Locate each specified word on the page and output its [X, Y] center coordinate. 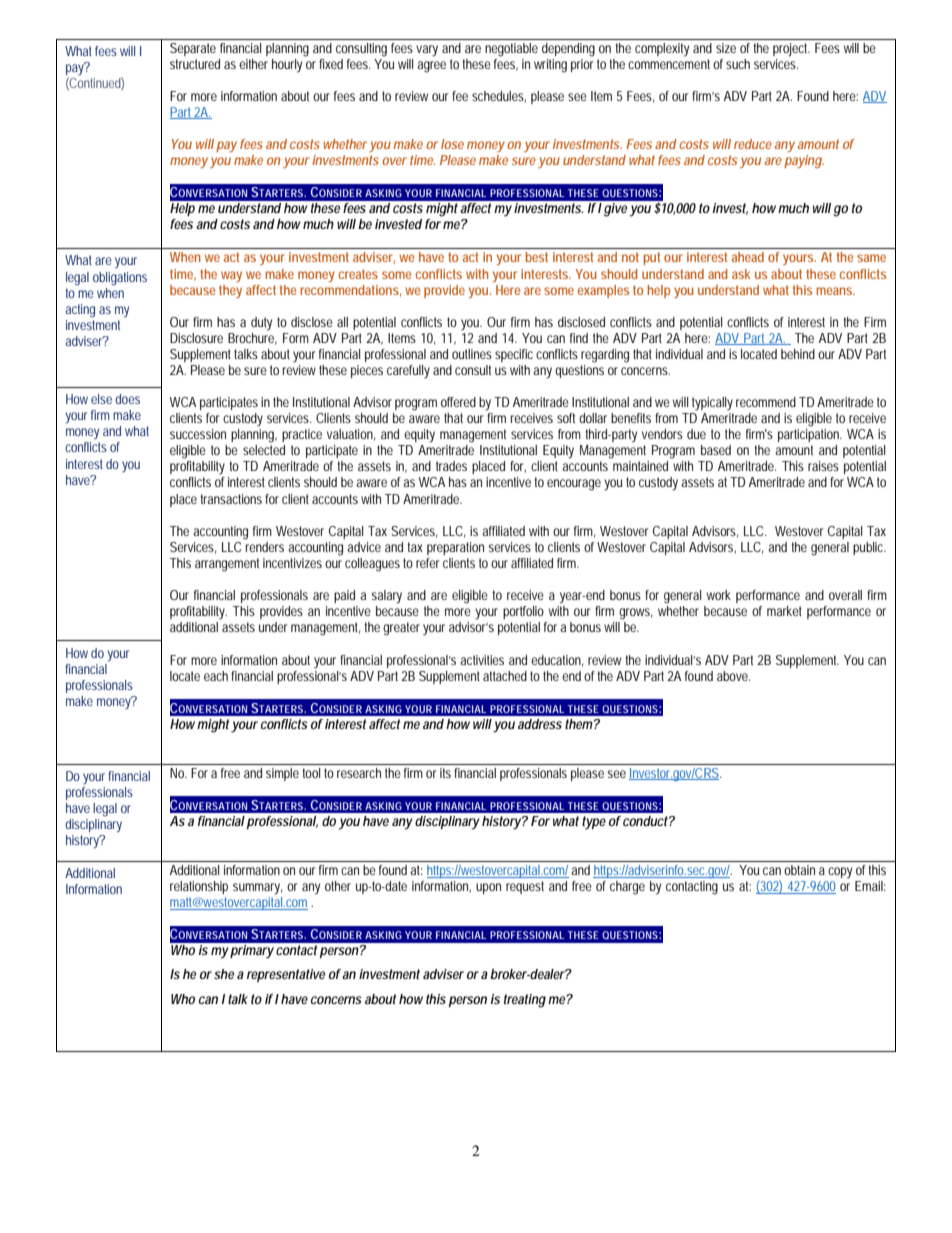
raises [823, 466]
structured [195, 64]
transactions [231, 499]
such [738, 64]
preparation [455, 548]
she [224, 974]
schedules [498, 96]
